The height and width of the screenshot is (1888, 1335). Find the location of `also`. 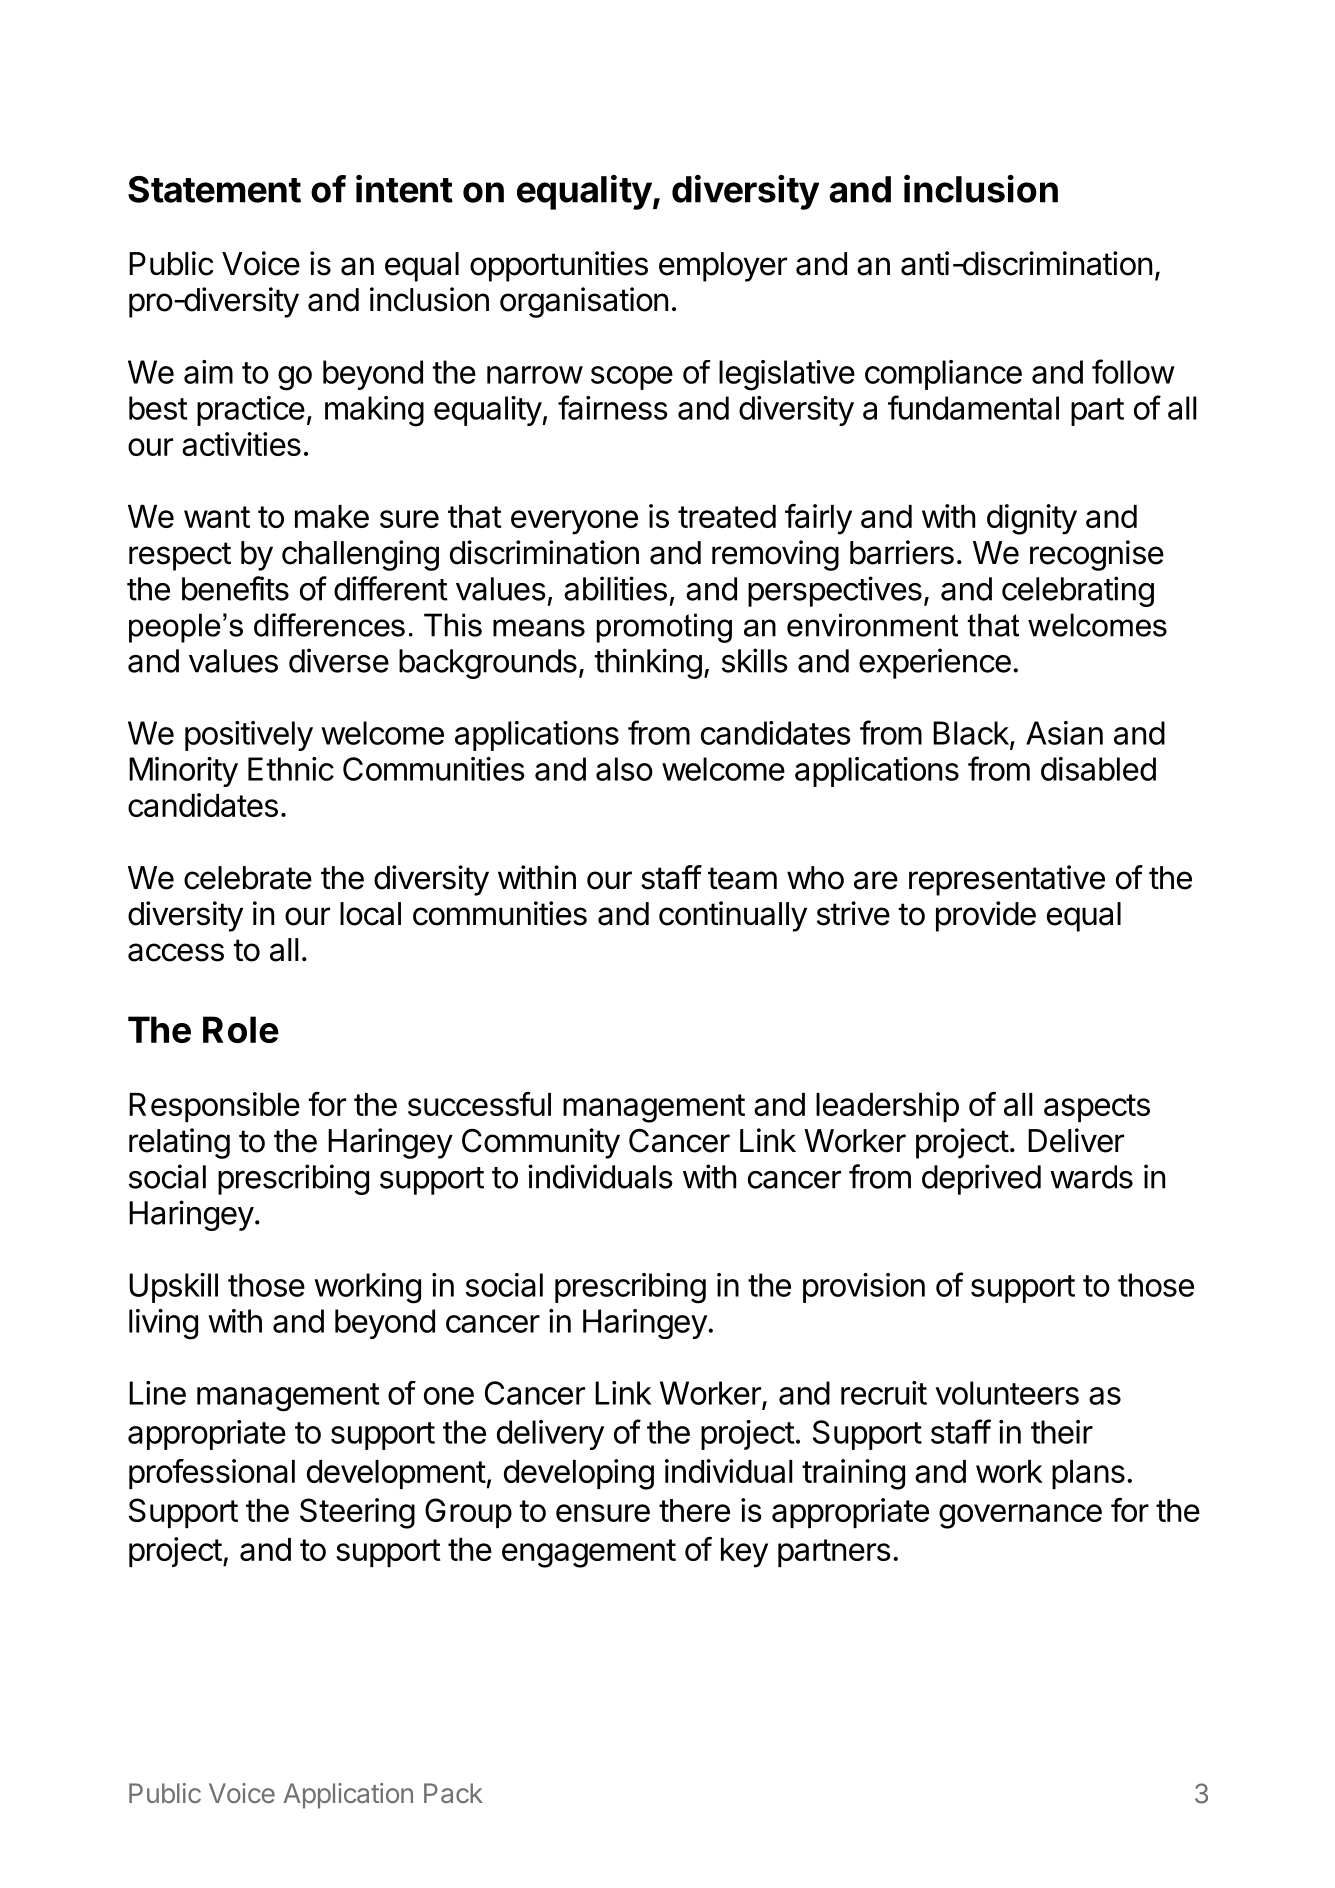

also is located at coordinates (624, 769).
